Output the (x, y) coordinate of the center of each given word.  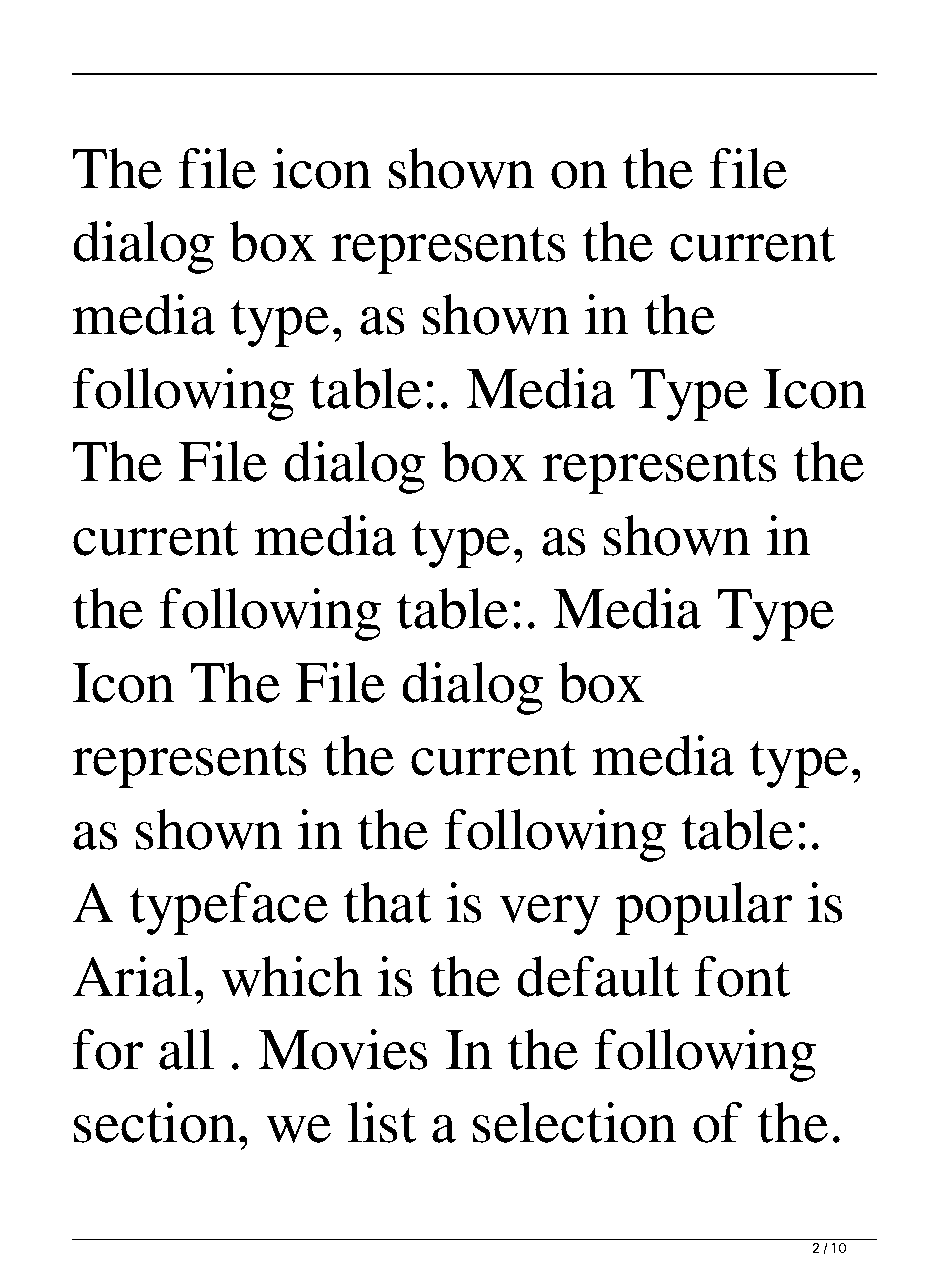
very (549, 915)
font (742, 976)
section (155, 1122)
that (388, 902)
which (291, 976)
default (598, 976)
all (186, 1049)
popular (703, 908)
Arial (132, 976)
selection (574, 1122)
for (107, 1049)
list (382, 1122)
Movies (343, 1049)
